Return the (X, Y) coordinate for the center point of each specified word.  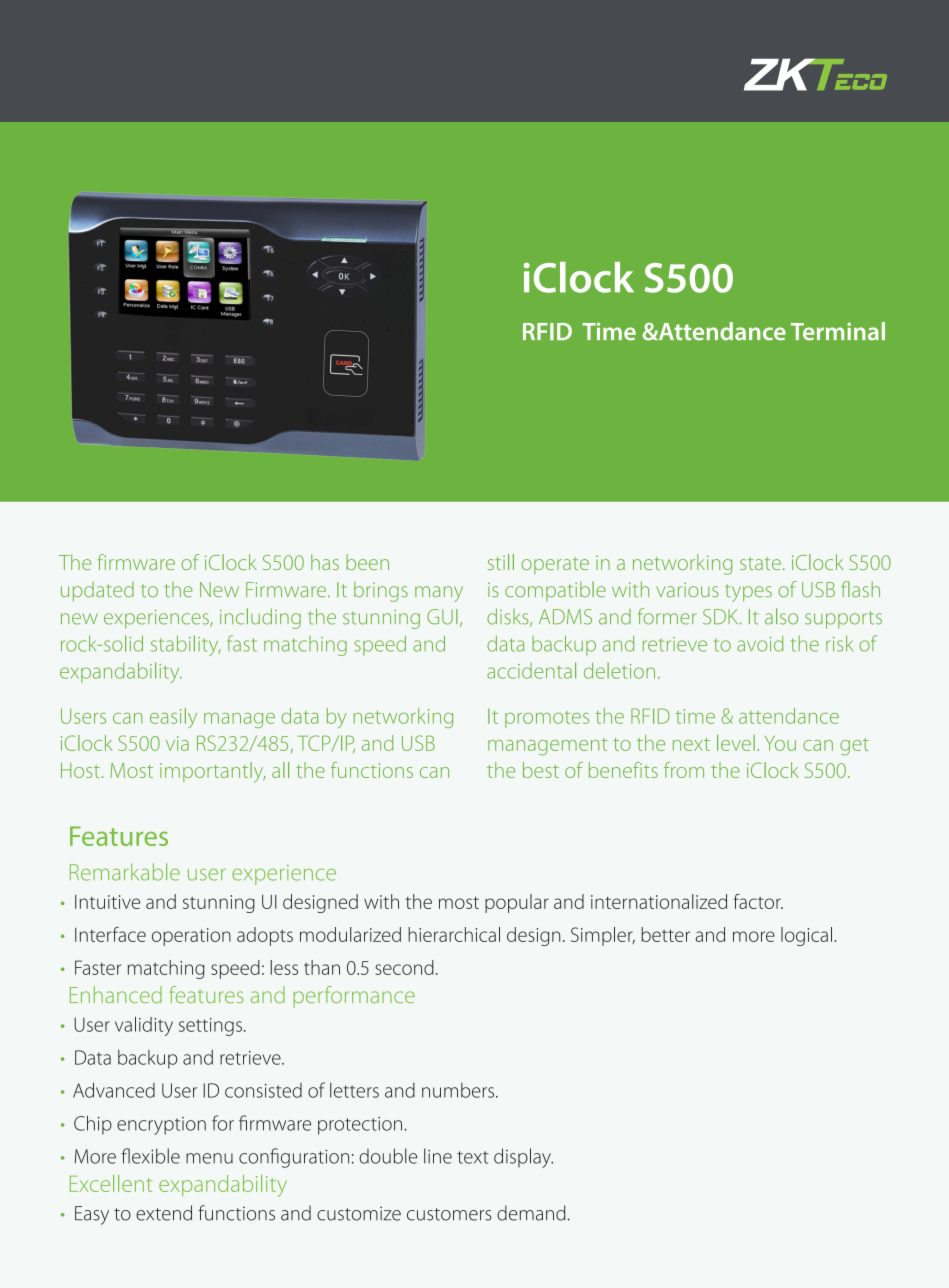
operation (191, 937)
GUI (442, 617)
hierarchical (454, 934)
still (501, 562)
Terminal (838, 331)
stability (186, 645)
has (325, 562)
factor (758, 901)
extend (164, 1213)
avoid (760, 643)
